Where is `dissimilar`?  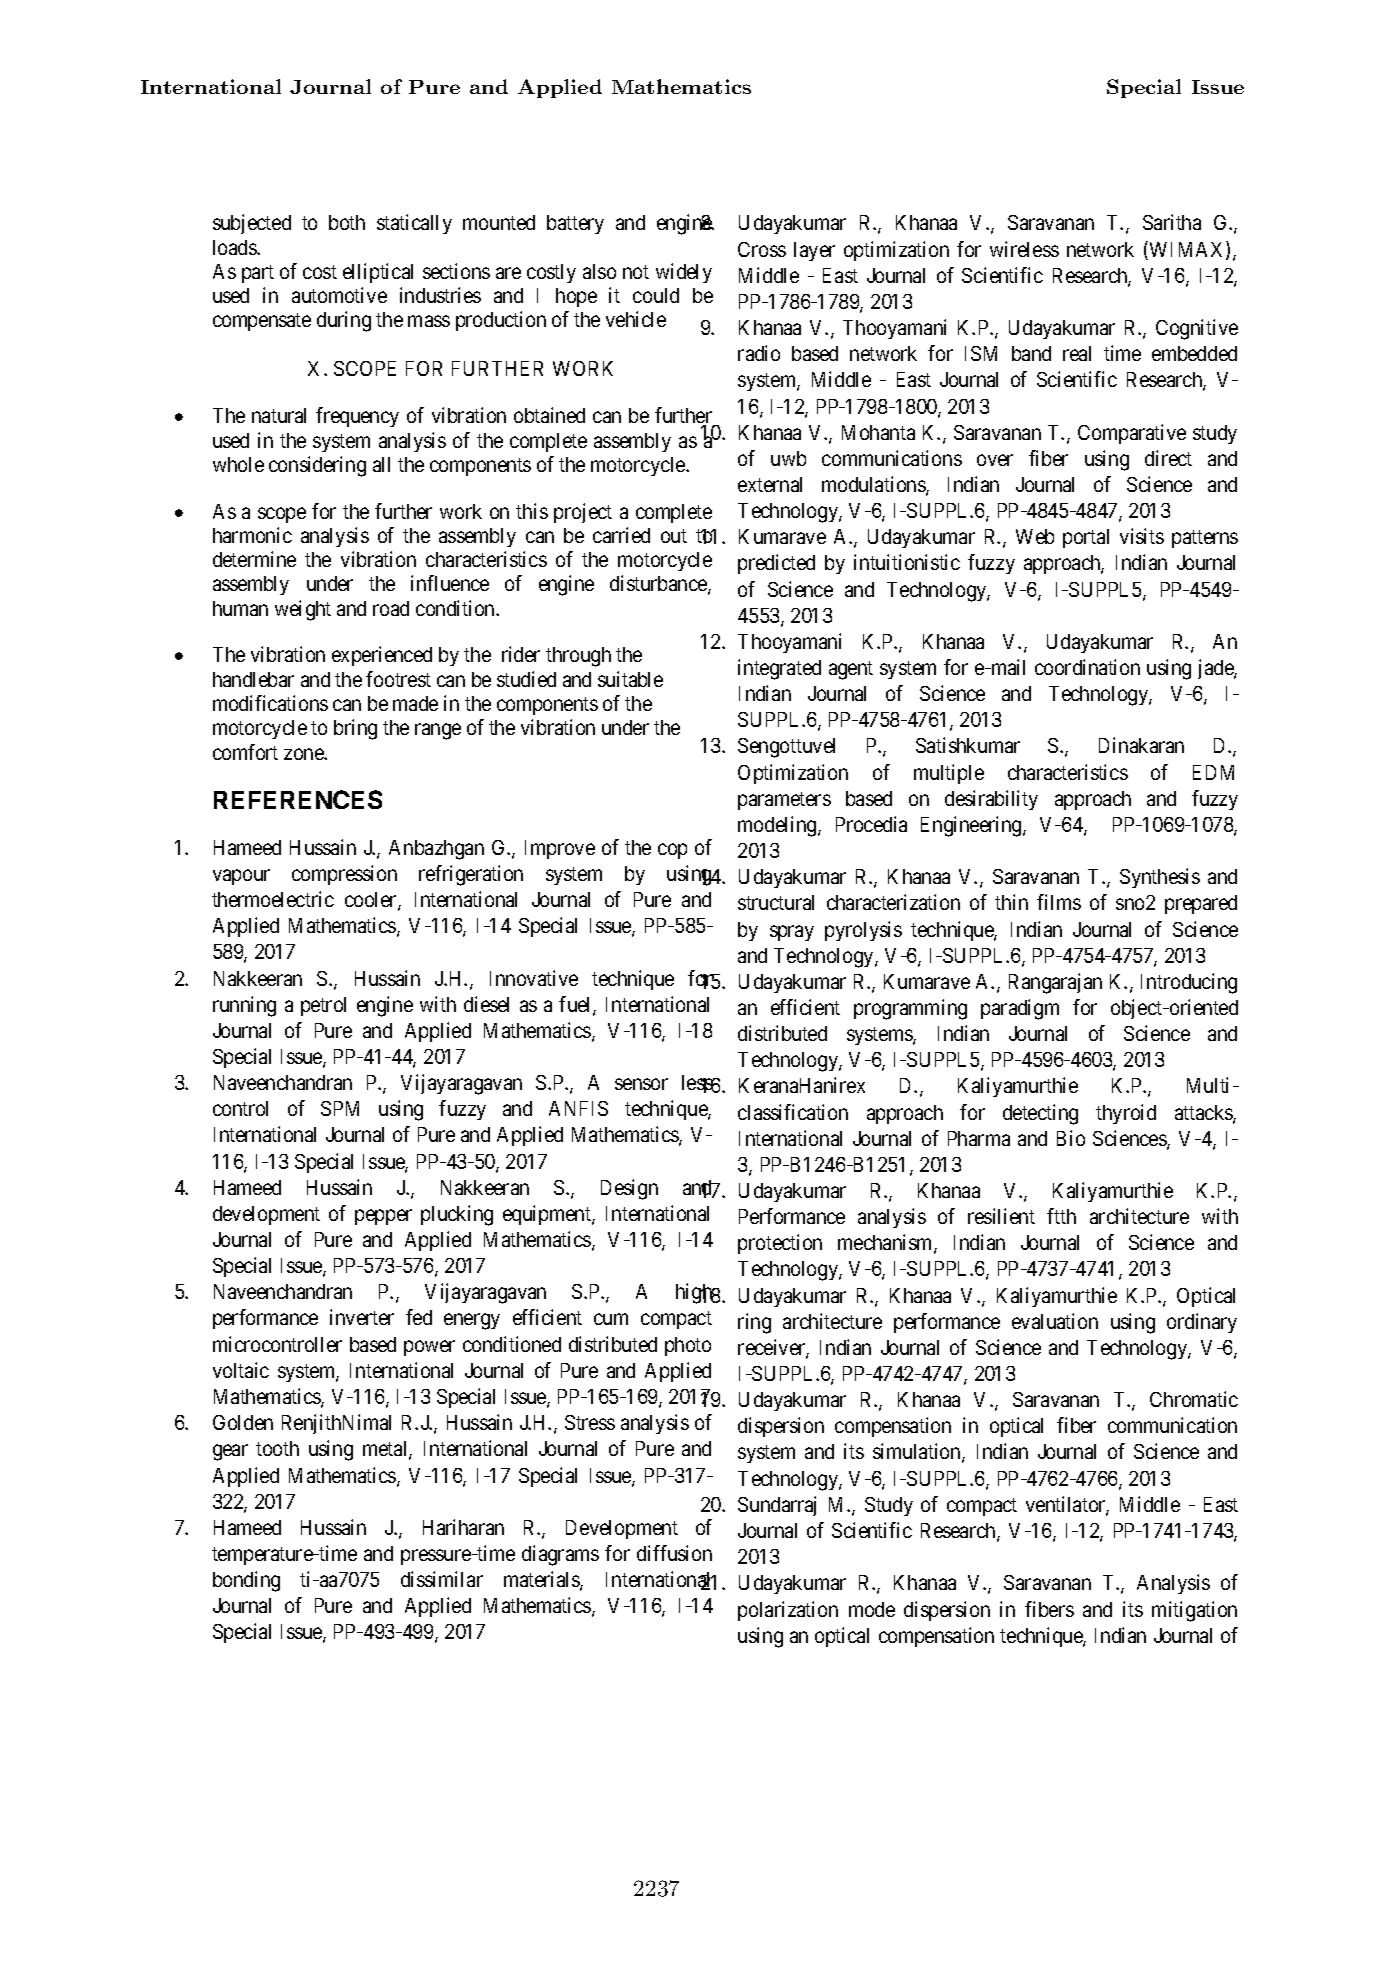
dissimilar is located at coordinates (442, 1579).
